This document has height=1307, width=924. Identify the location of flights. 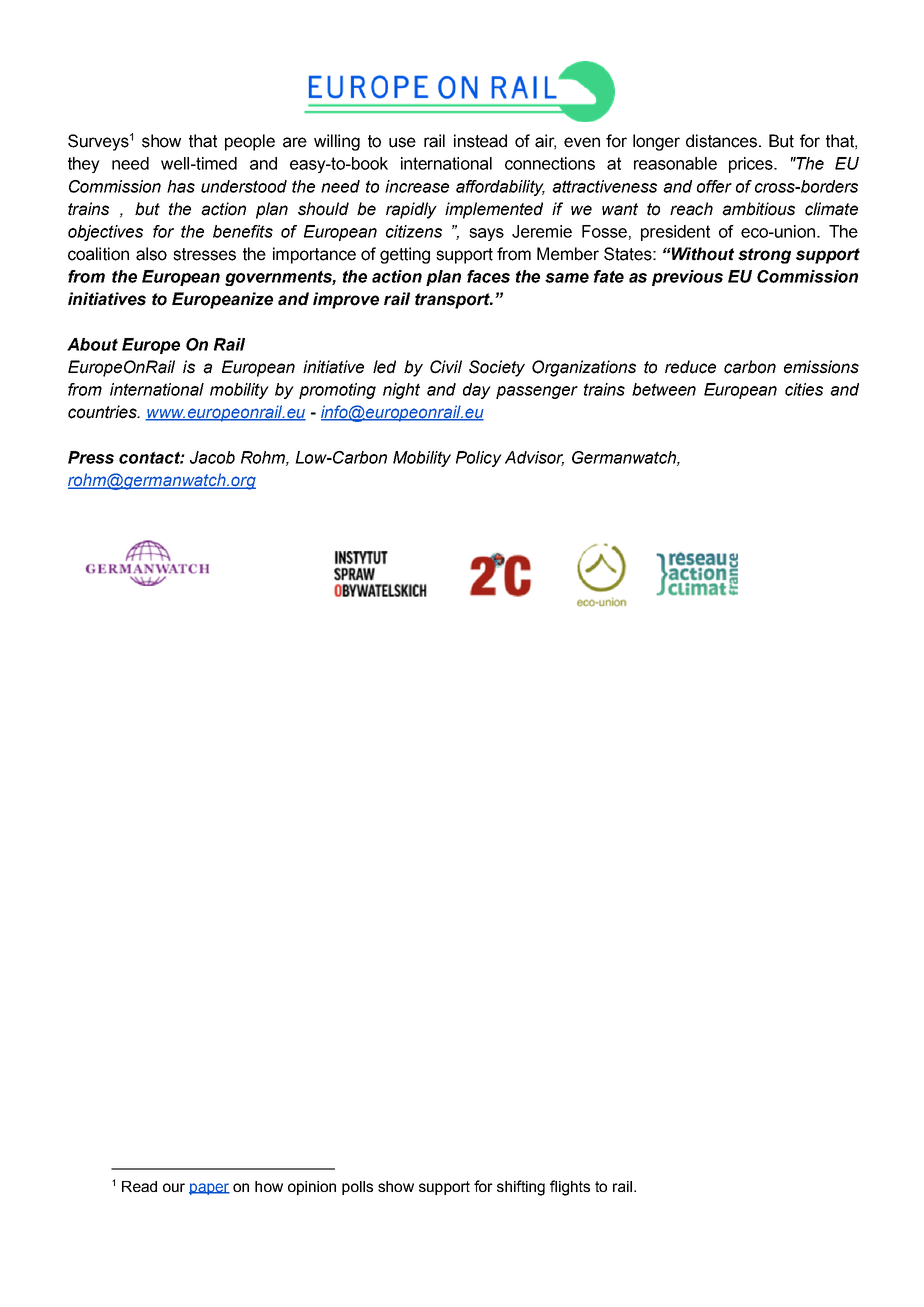
(570, 1188).
